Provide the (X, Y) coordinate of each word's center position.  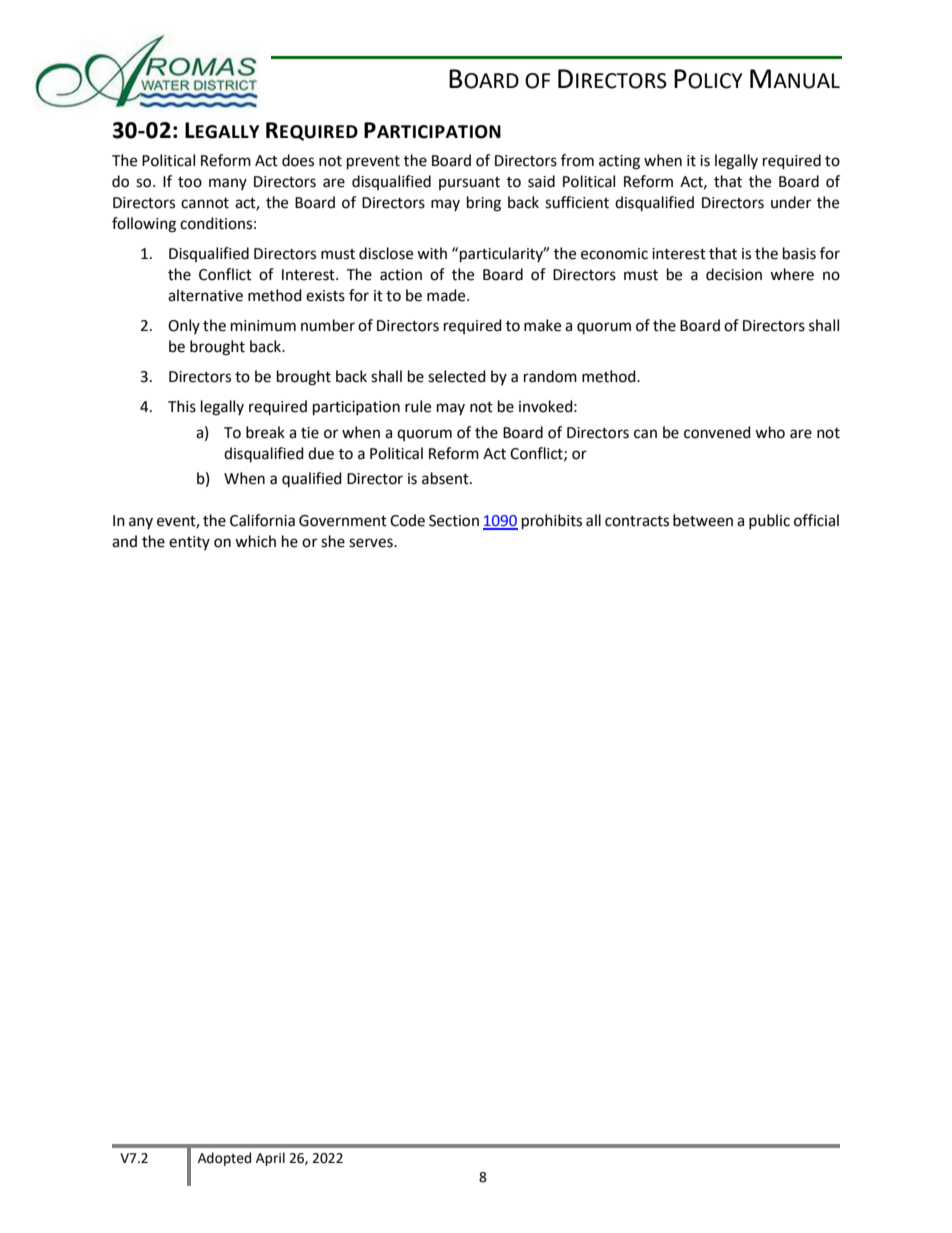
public (769, 521)
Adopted (224, 1159)
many (228, 184)
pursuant (469, 183)
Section (454, 521)
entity (189, 543)
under (791, 202)
